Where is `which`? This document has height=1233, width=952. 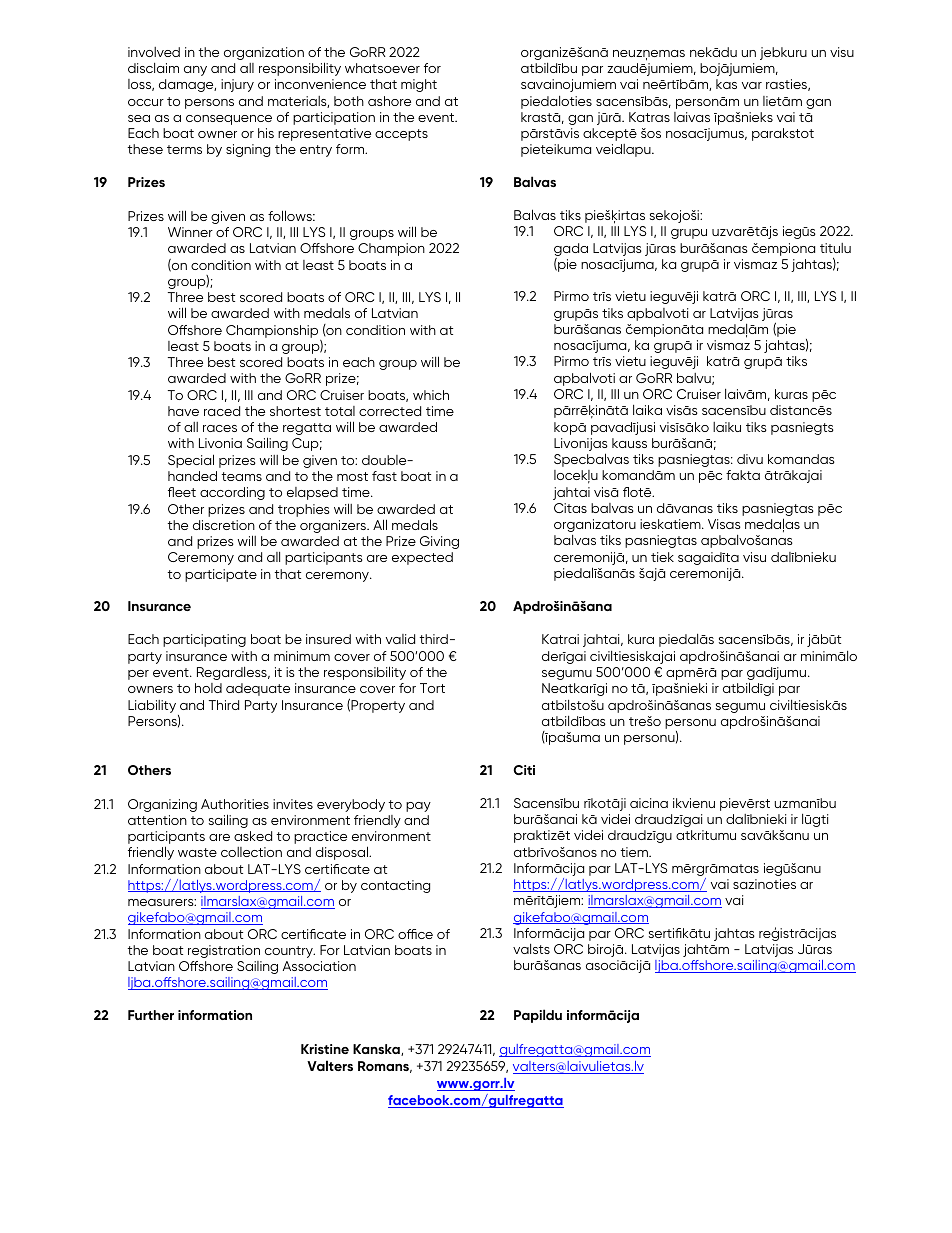
which is located at coordinates (431, 395).
